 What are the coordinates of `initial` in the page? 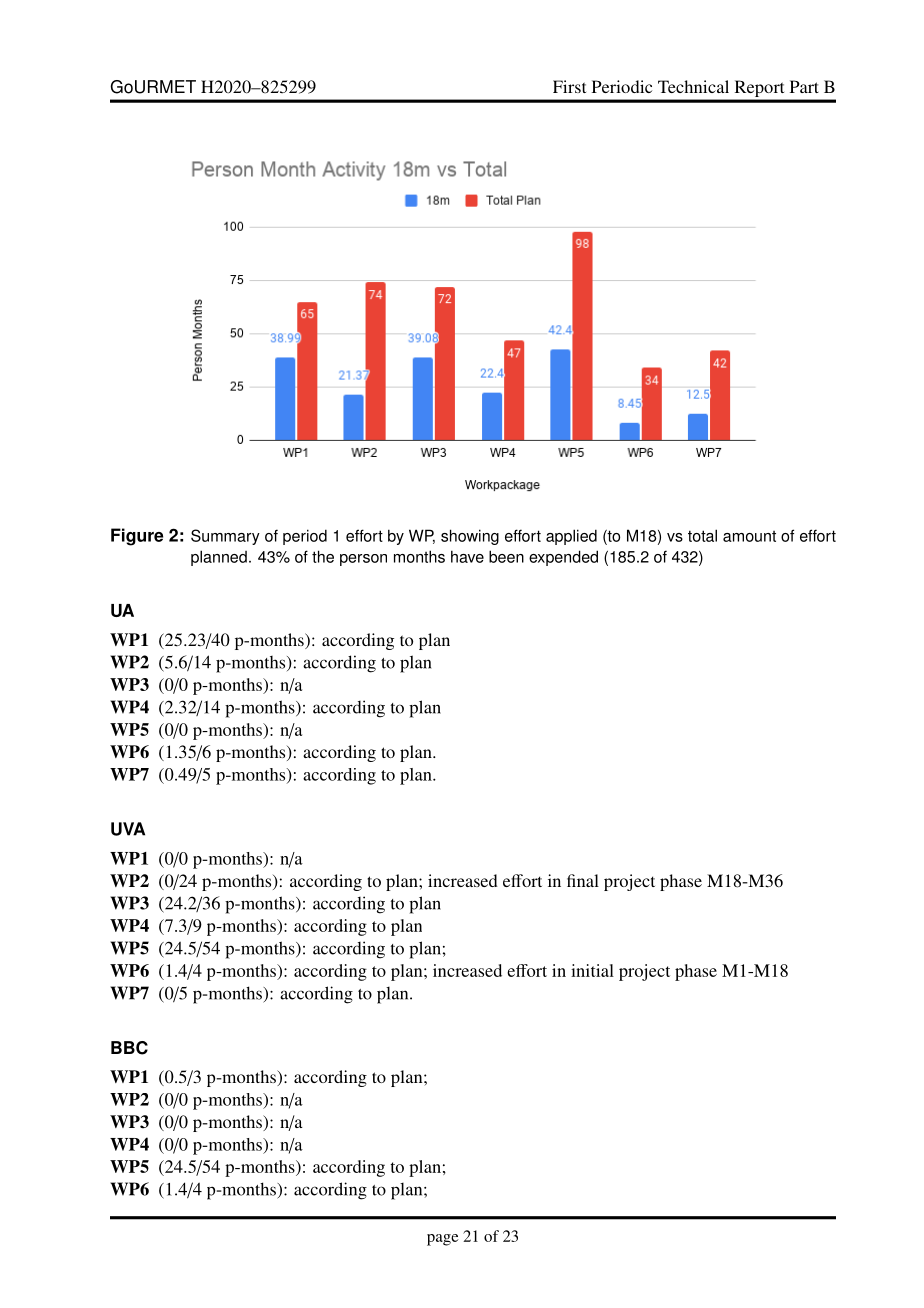 It's located at (592, 970).
